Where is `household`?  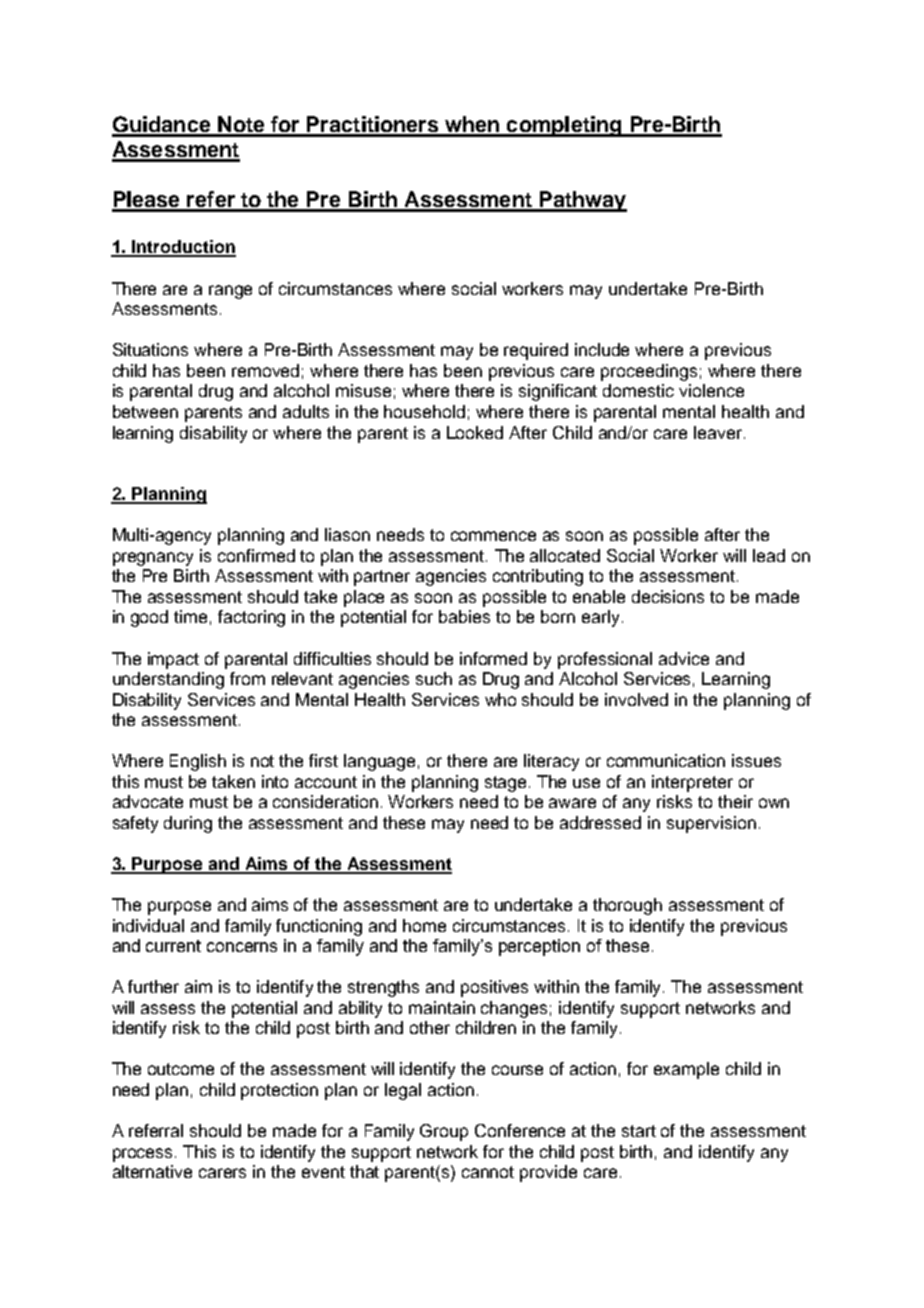
household is located at coordinates (424, 411).
